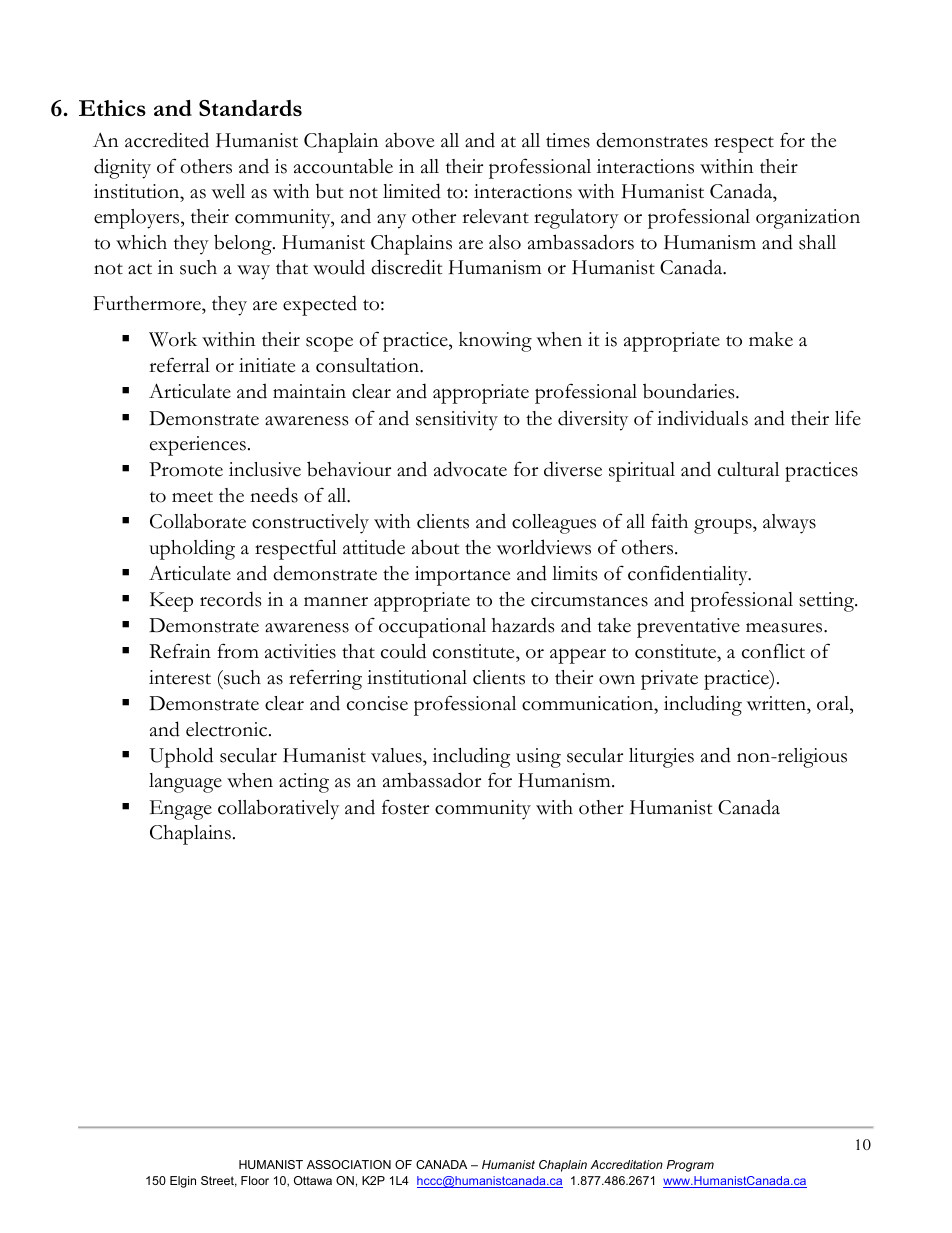  Describe the element at coordinates (661, 758) in the page. I see `liturgies` at that location.
